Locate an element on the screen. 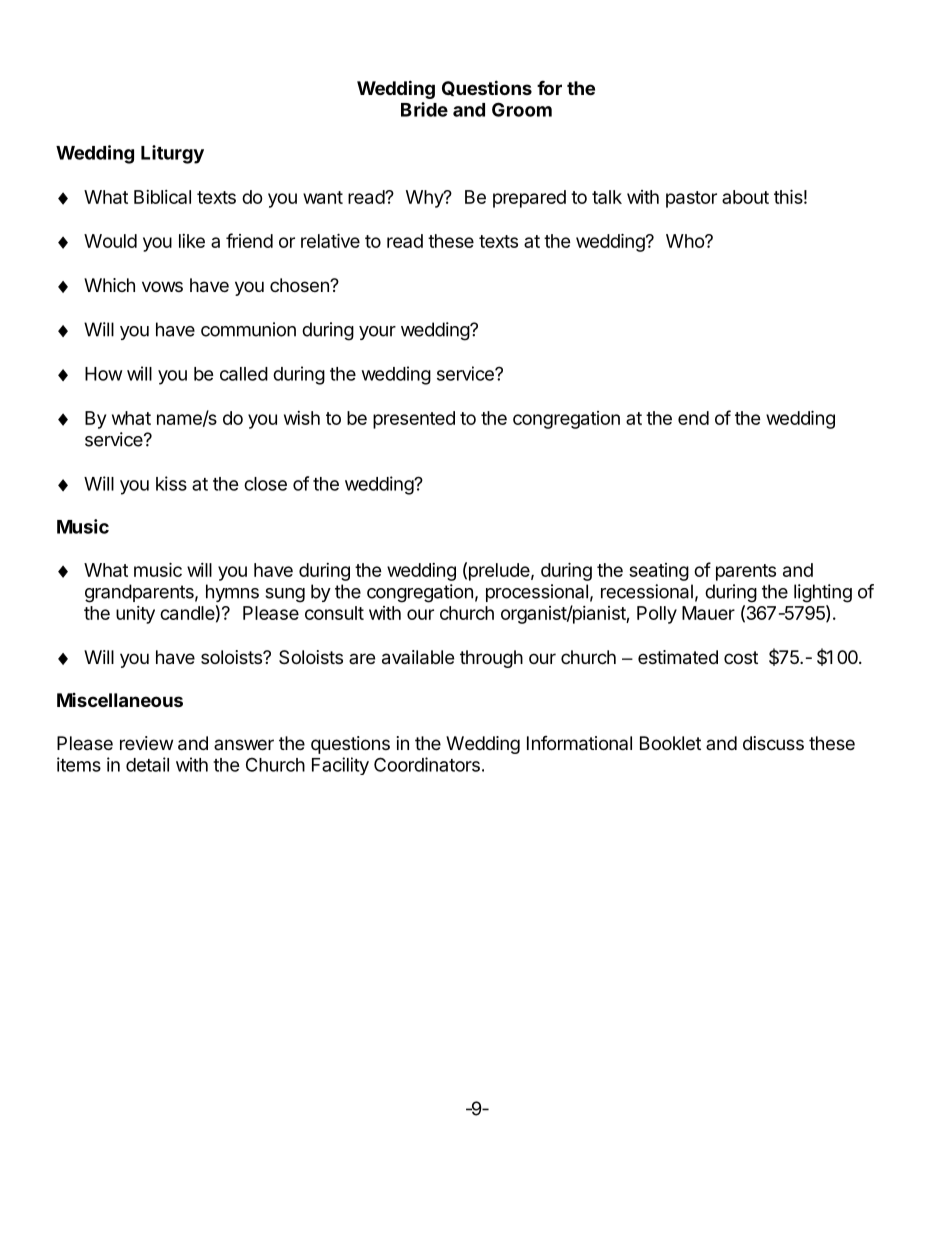  presented is located at coordinates (414, 420).
